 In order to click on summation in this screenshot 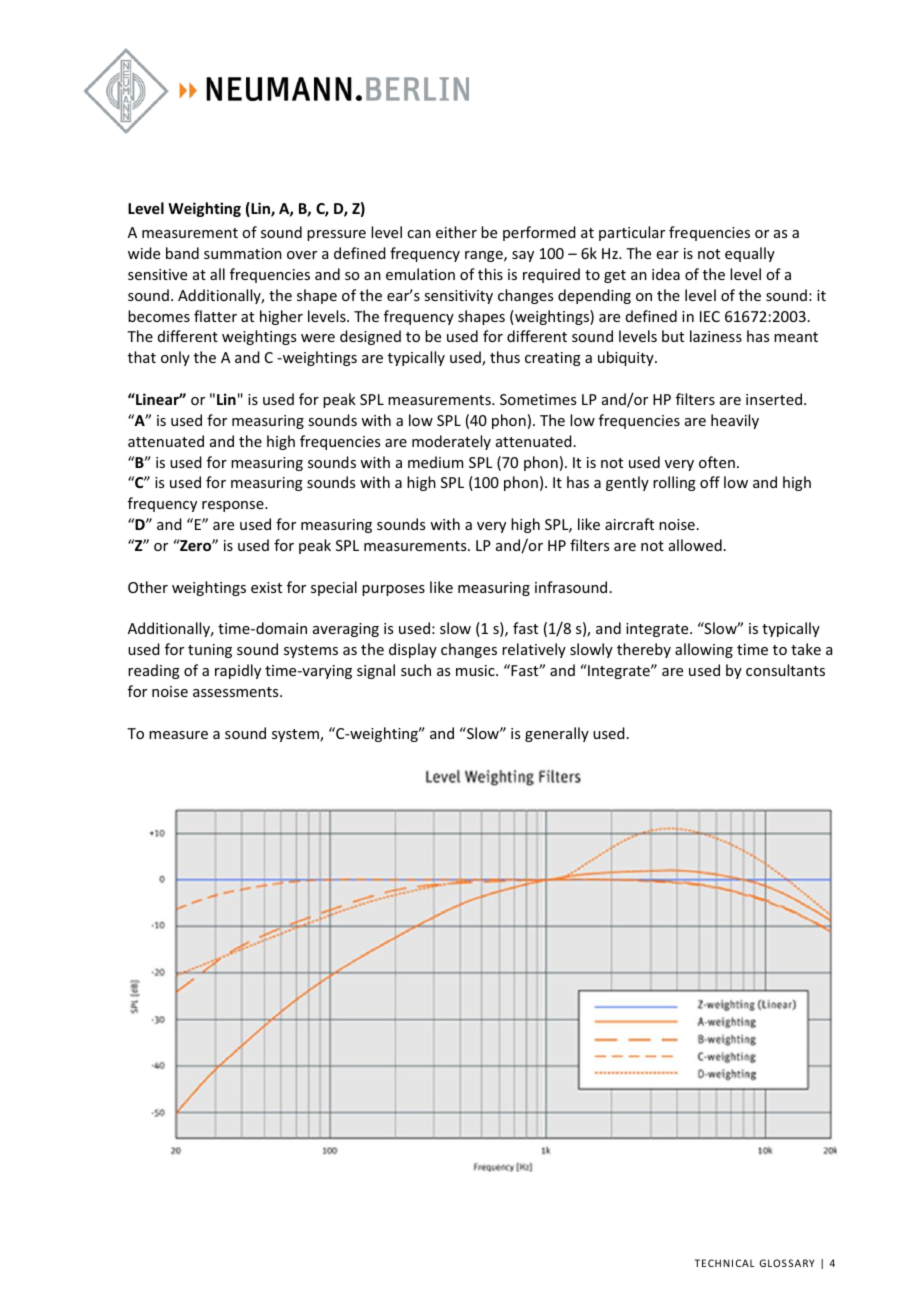, I will do `click(243, 253)`.
